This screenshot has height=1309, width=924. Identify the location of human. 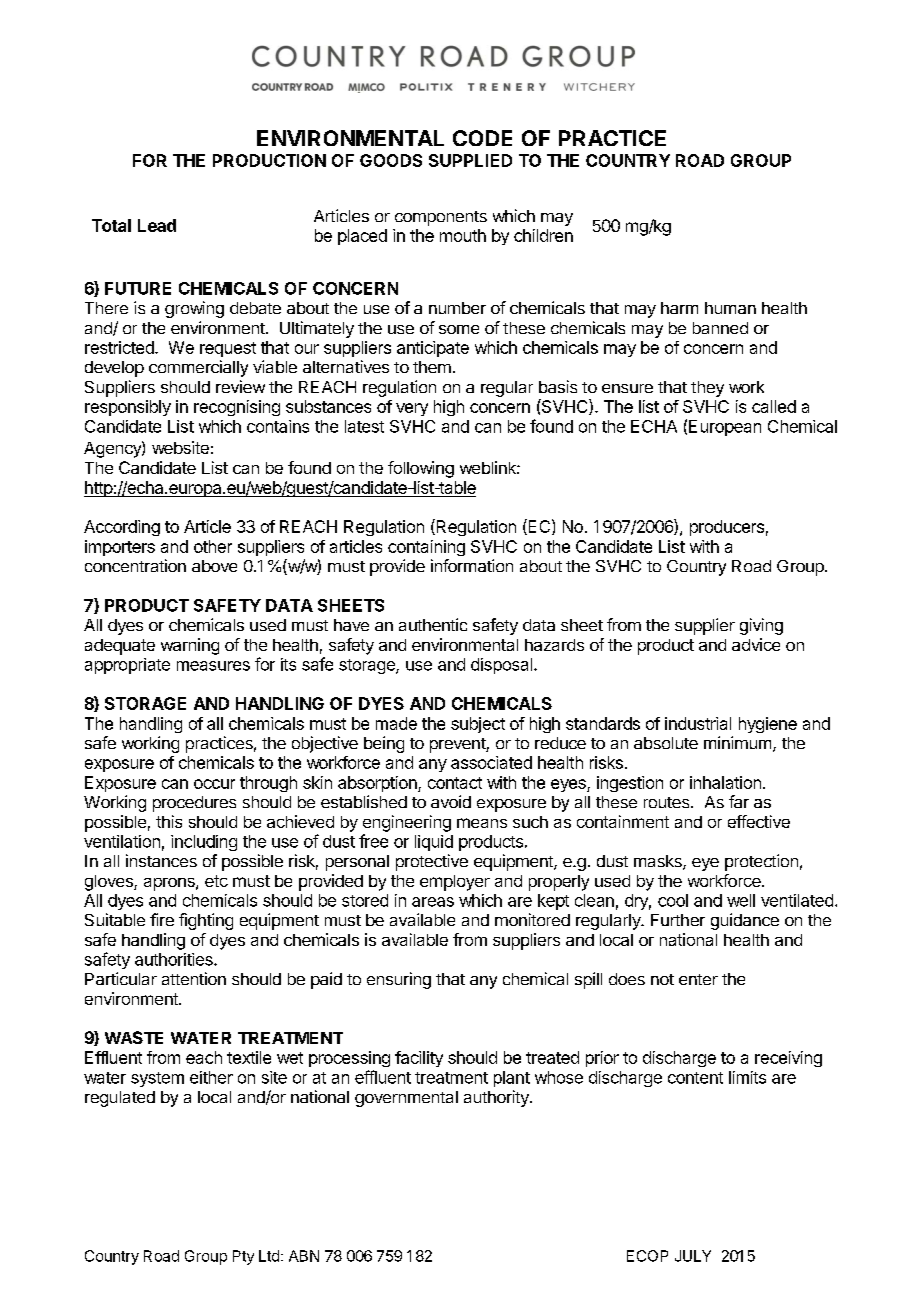
(730, 308).
